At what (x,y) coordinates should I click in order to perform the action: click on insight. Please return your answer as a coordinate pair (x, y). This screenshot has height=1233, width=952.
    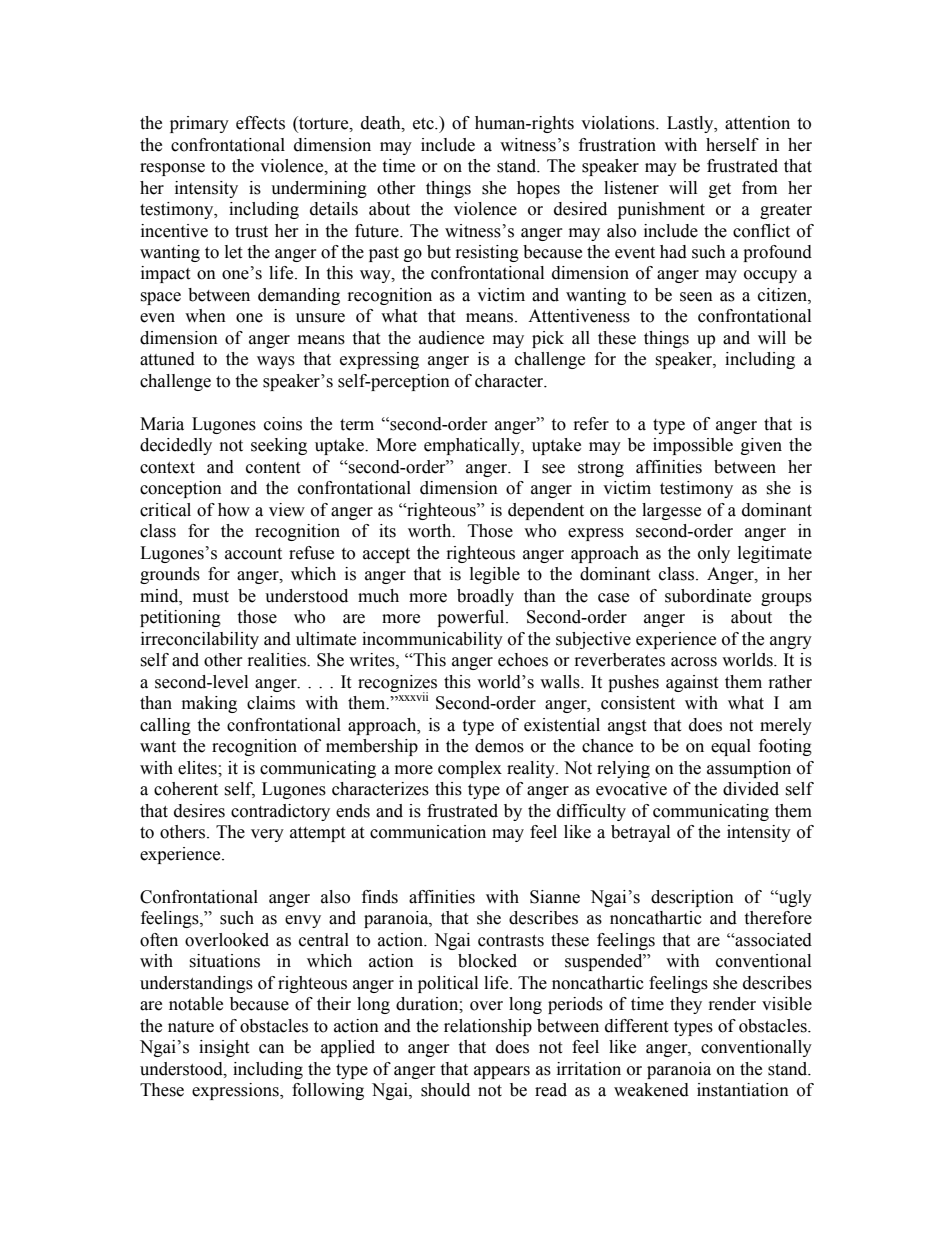
    Looking at the image, I should click on (224, 1048).
